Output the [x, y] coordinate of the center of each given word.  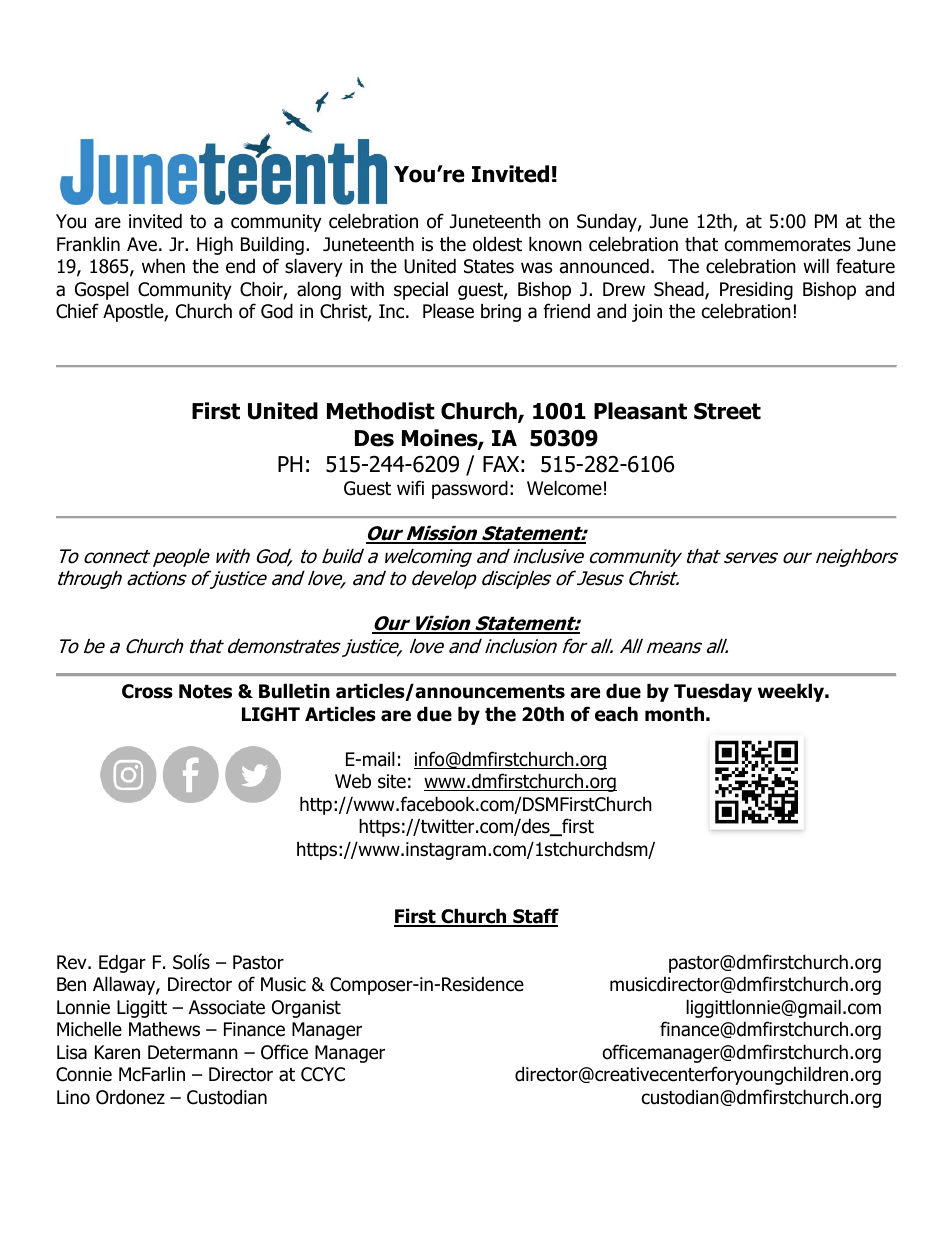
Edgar [122, 963]
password [470, 489]
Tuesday [713, 692]
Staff [535, 917]
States [489, 266]
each [616, 714]
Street [727, 411]
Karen [117, 1052]
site [392, 781]
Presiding [756, 290]
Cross [147, 691]
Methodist [381, 411]
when [163, 266]
